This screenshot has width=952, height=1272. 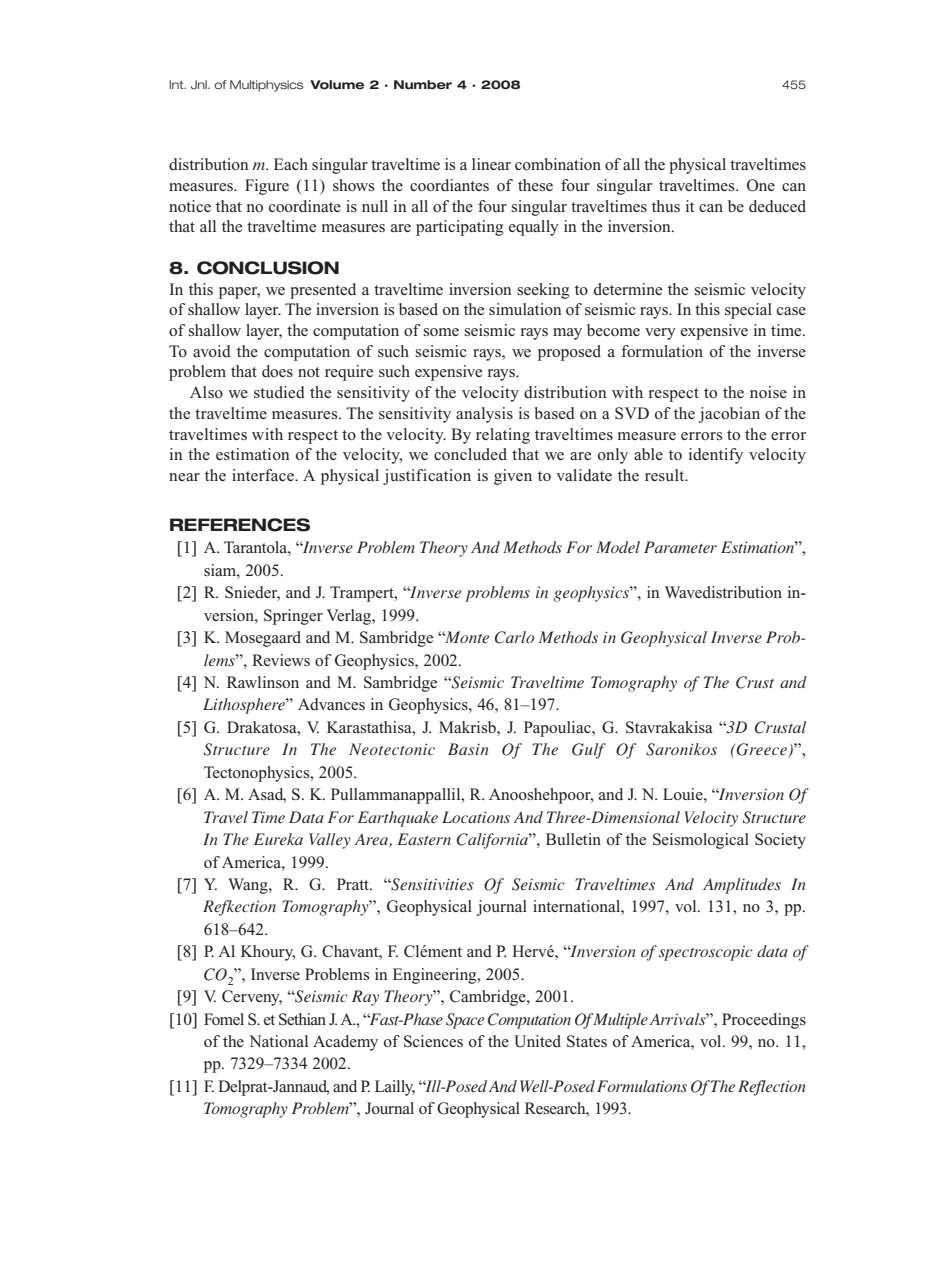 I want to click on One, so click(x=761, y=185).
